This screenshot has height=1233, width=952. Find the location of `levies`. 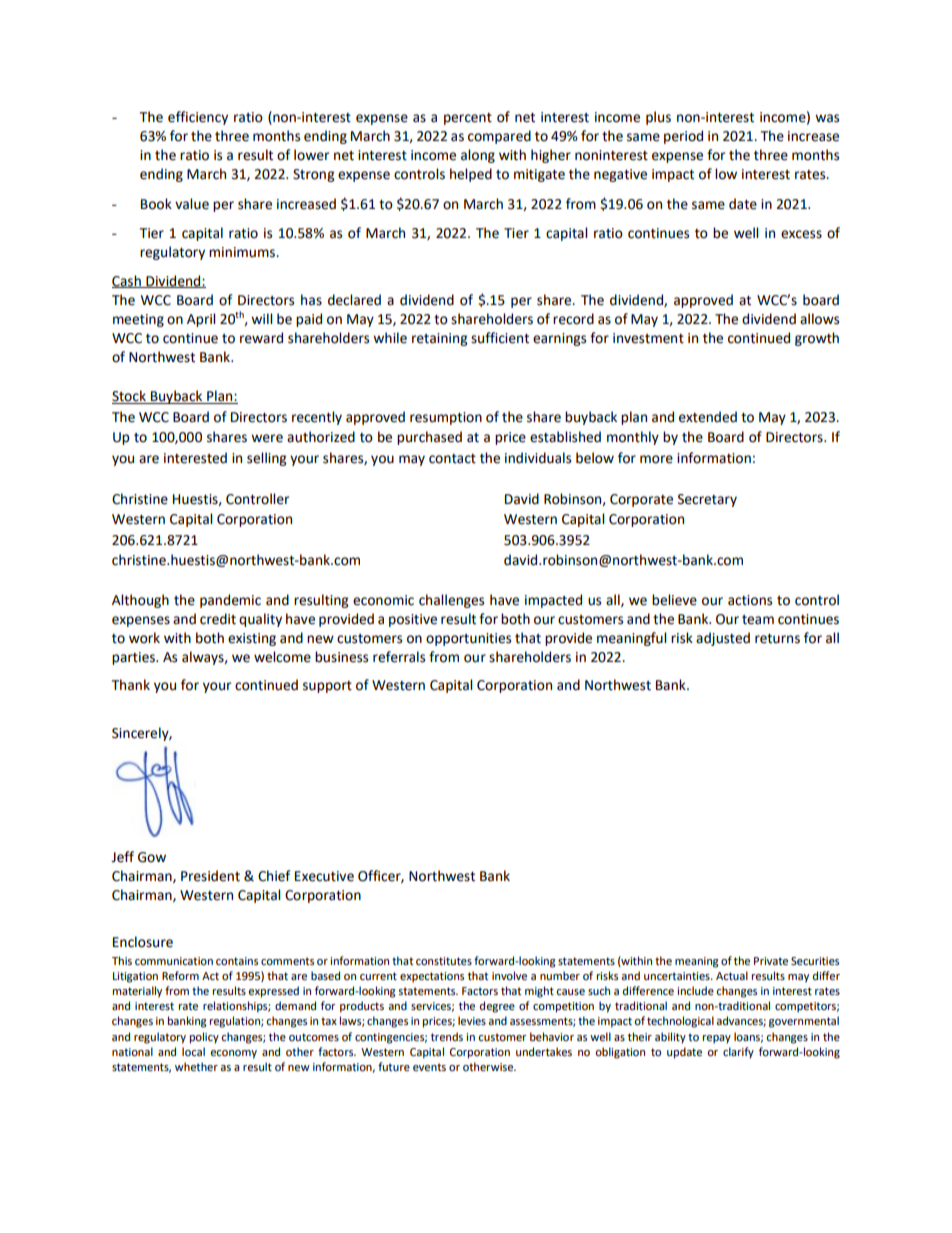

levies is located at coordinates (472, 1021).
